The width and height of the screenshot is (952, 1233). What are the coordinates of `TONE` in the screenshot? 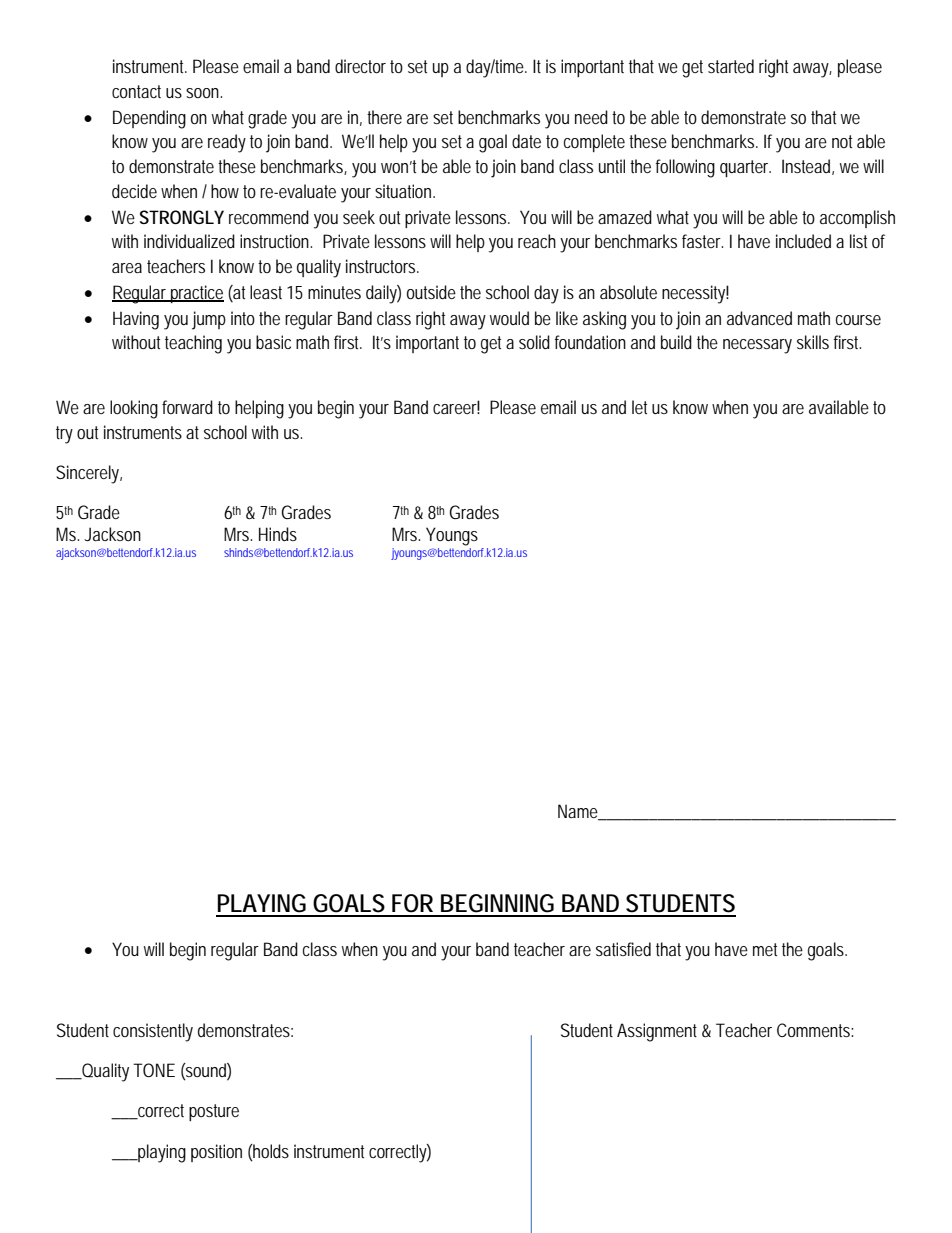 It's located at (154, 1070).
